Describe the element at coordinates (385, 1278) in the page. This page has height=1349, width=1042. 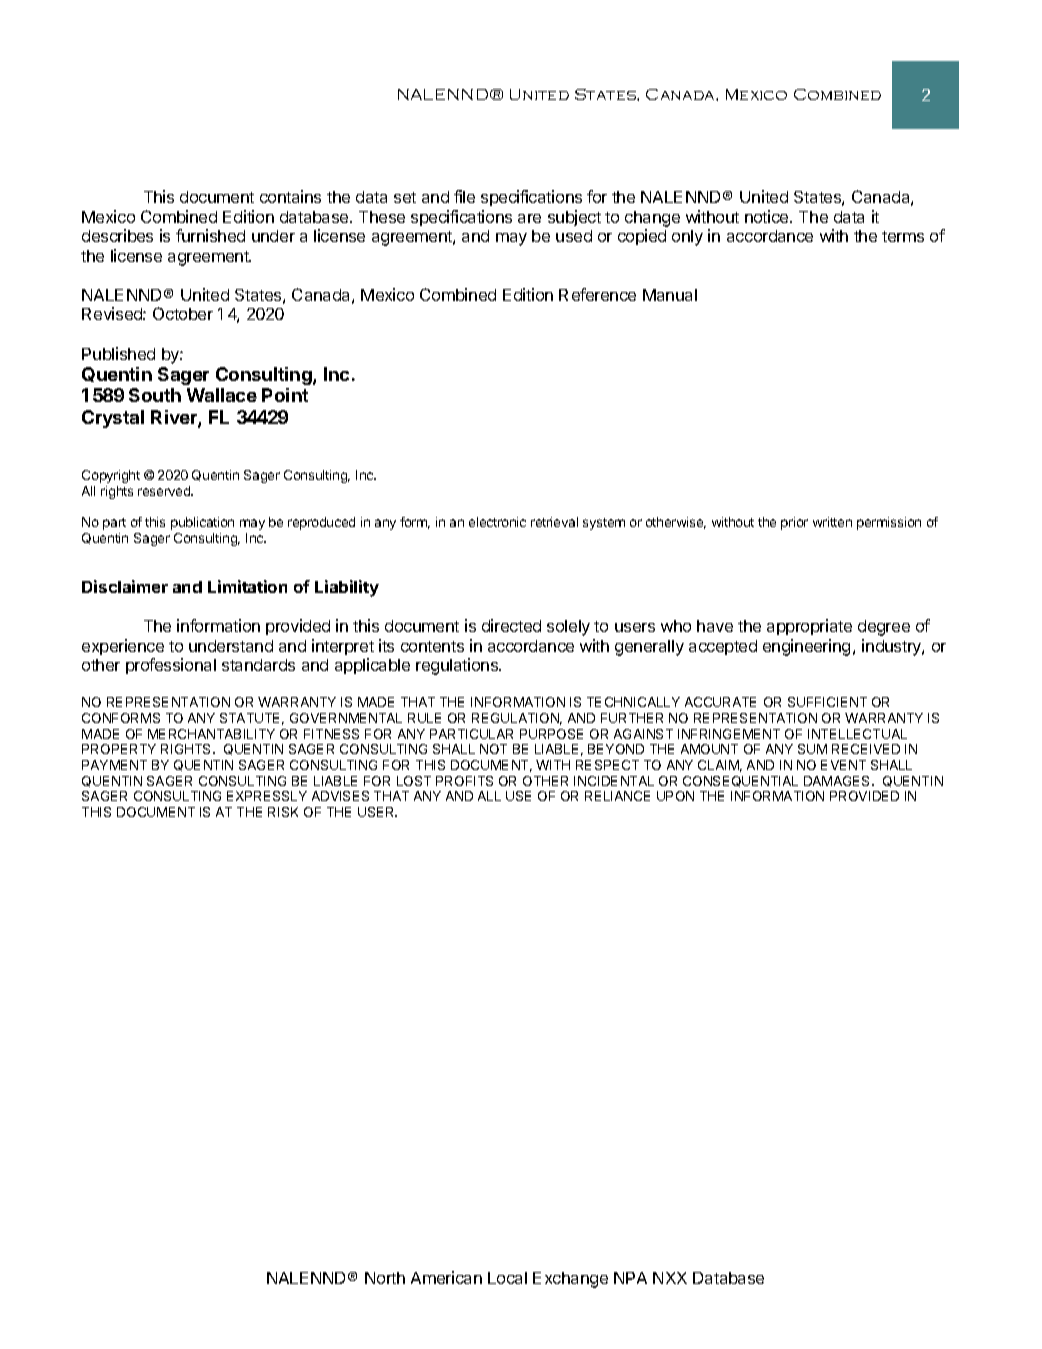
I see `North` at that location.
